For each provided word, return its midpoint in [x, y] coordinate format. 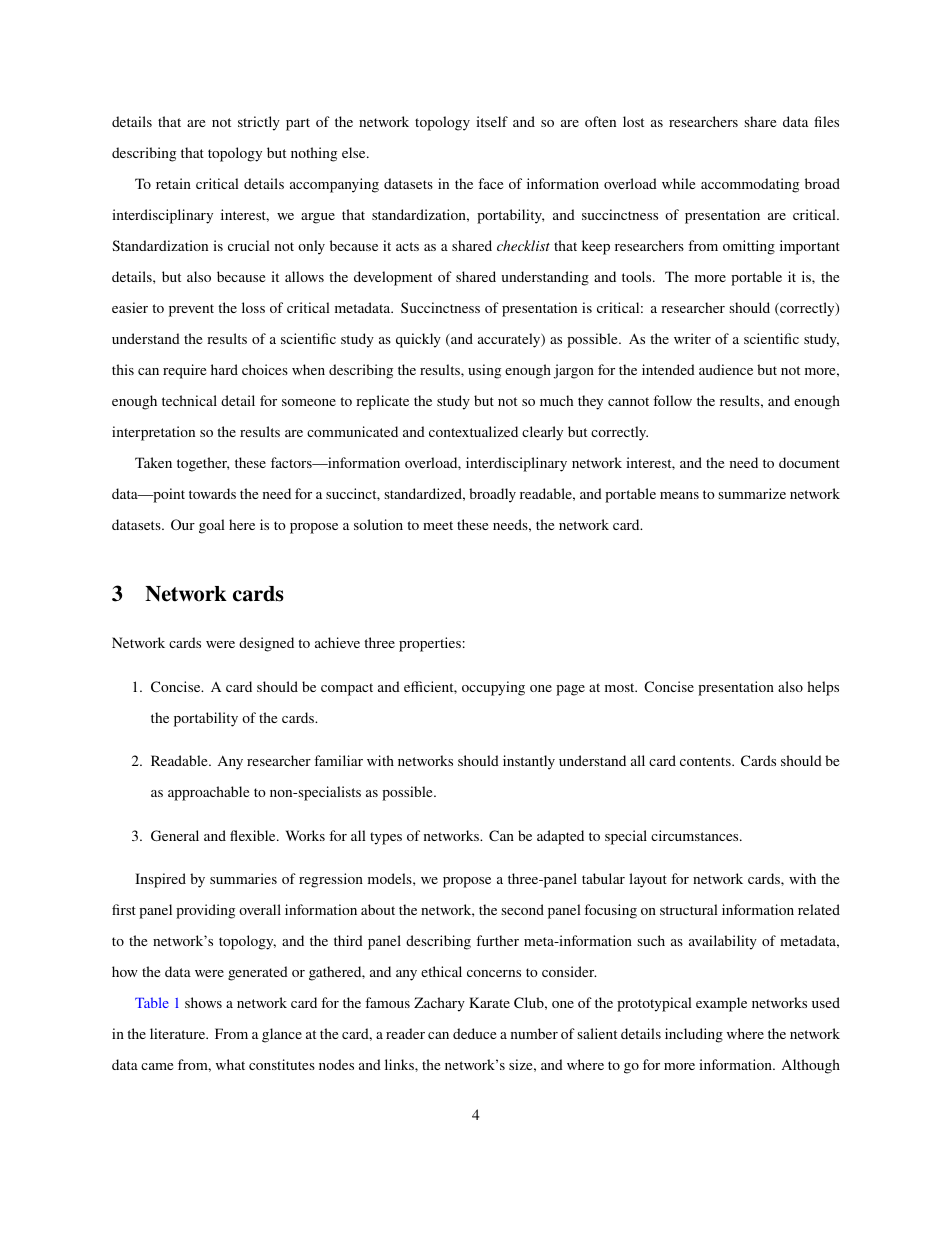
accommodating [750, 185]
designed [266, 644]
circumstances [696, 835]
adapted [560, 837]
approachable [208, 793]
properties [430, 644]
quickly [418, 340]
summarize [752, 493]
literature [179, 1033]
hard [224, 369]
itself [492, 121]
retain [173, 183]
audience [726, 369]
